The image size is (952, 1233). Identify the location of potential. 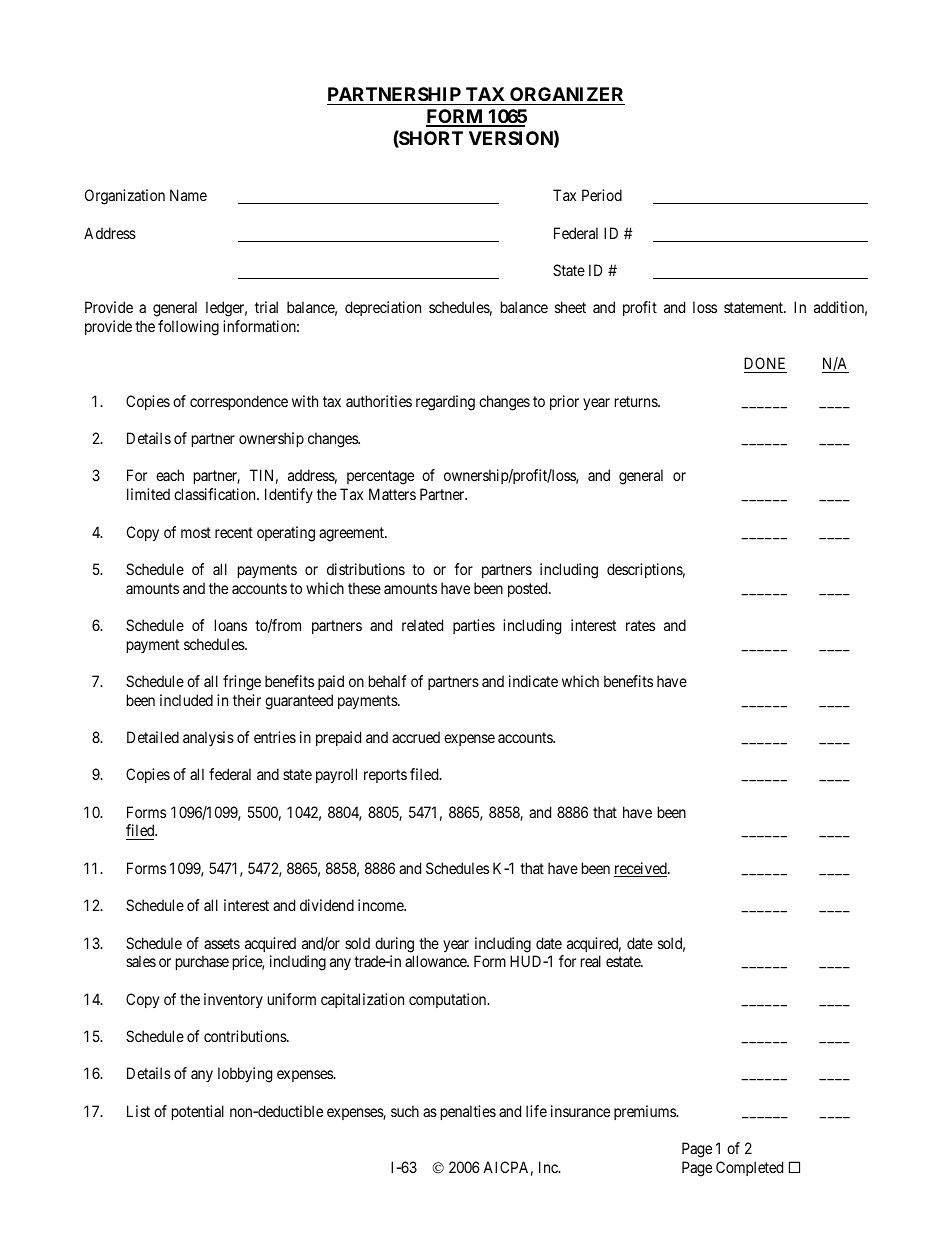
(198, 1112).
